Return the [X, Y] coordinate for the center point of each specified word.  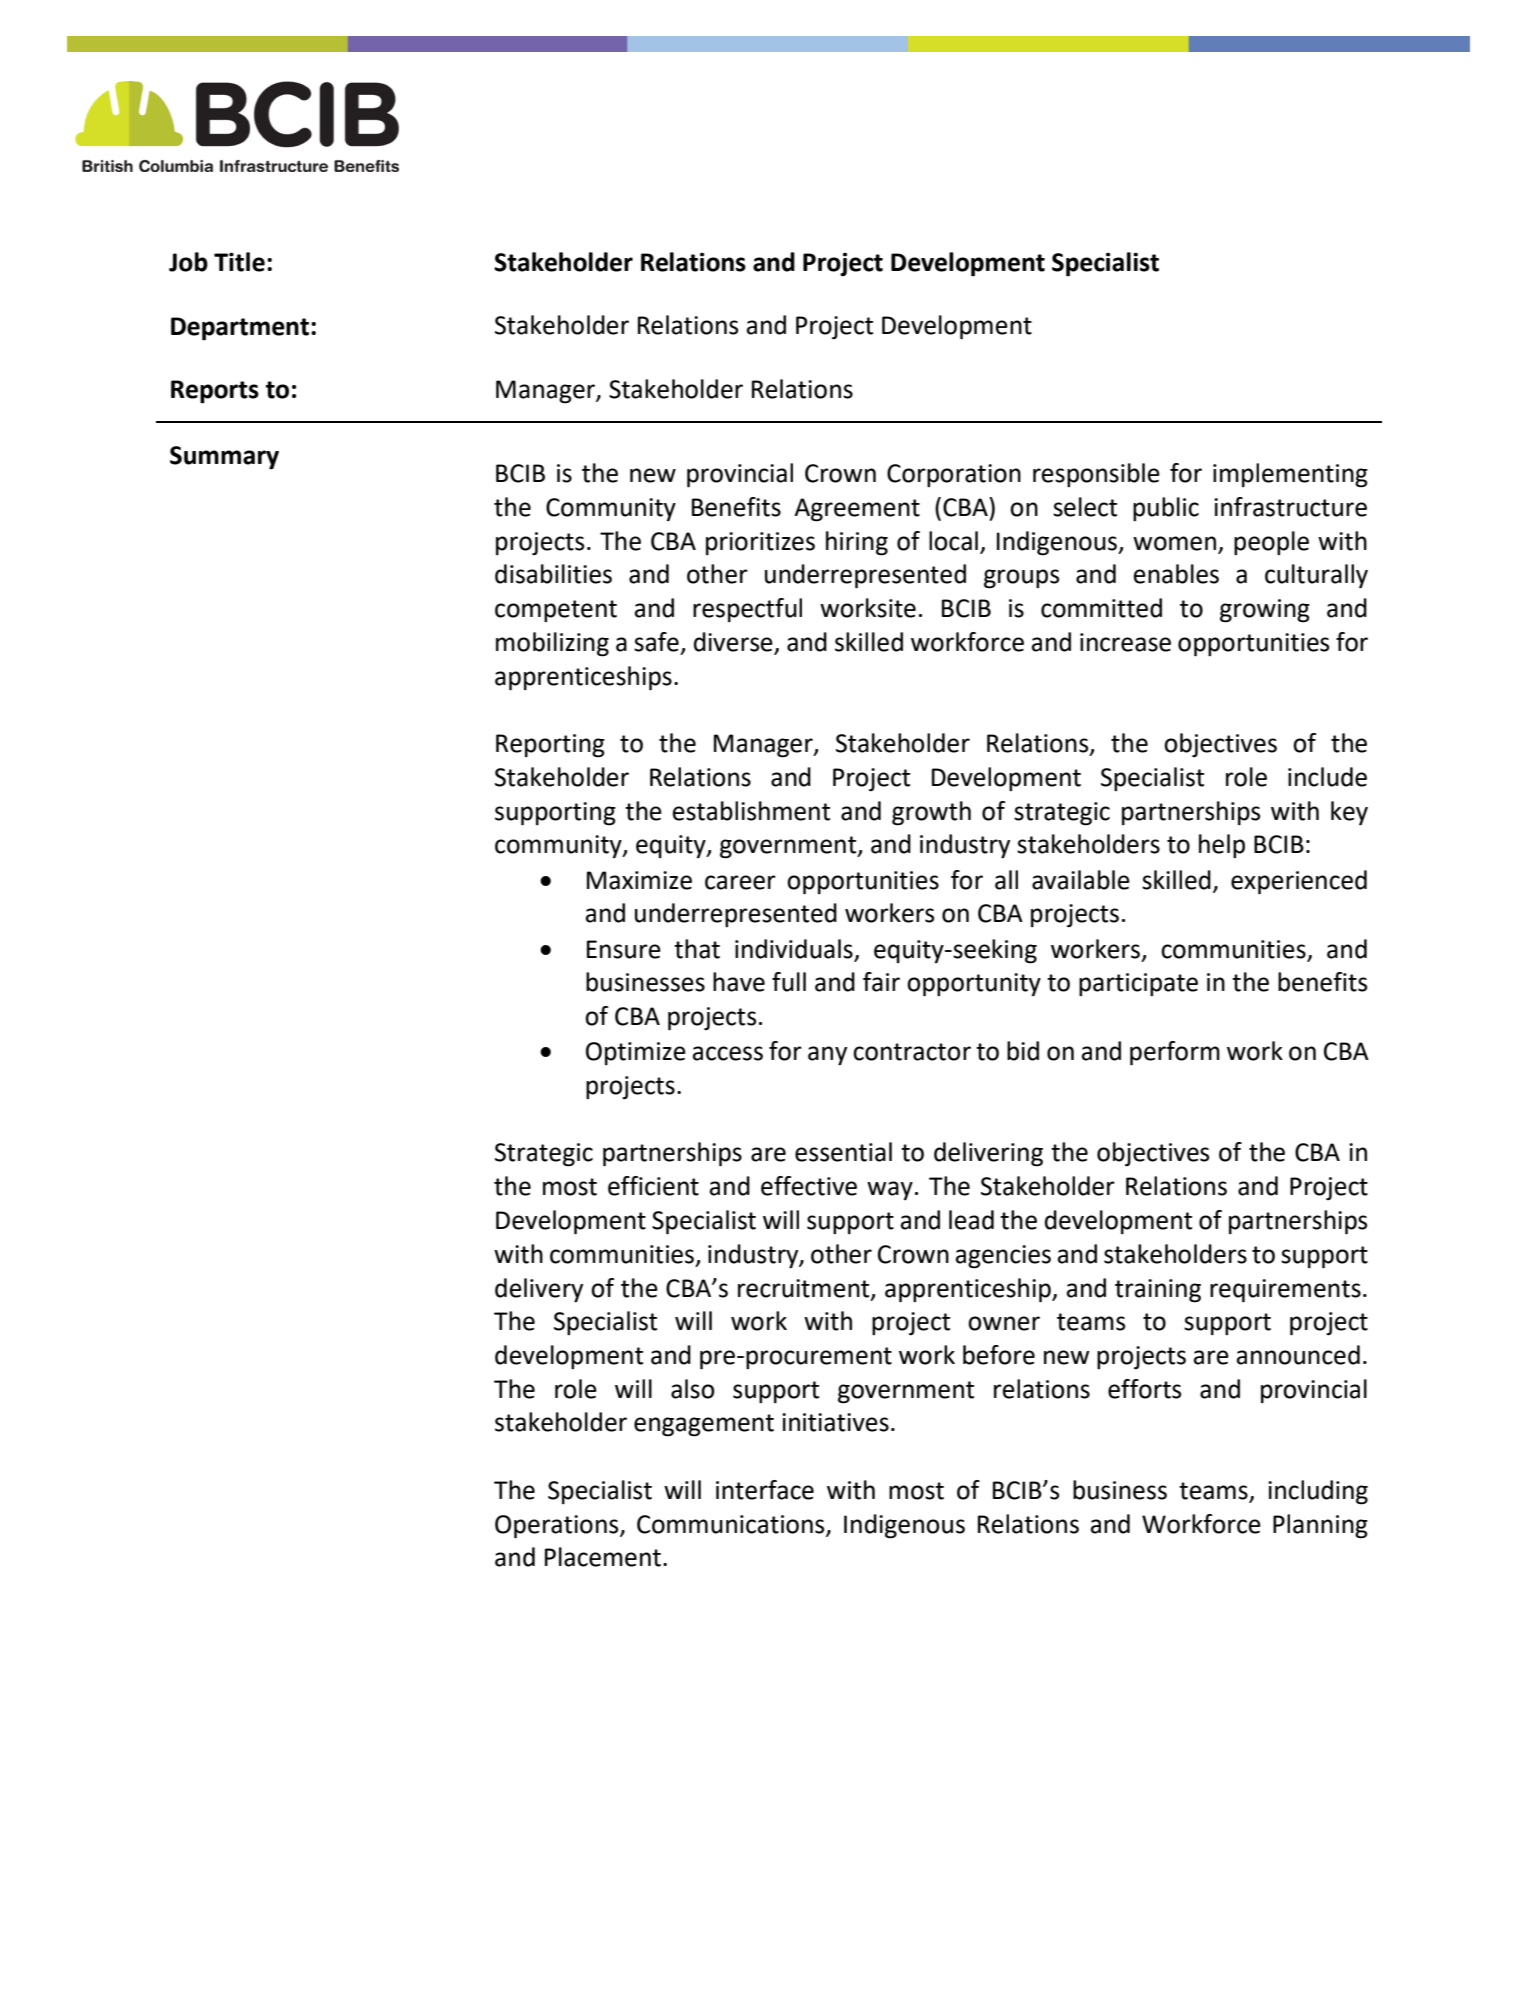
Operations [558, 1527]
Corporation [954, 475]
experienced [1299, 882]
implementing [1290, 475]
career [740, 882]
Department [240, 329]
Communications [732, 1525]
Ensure [624, 949]
